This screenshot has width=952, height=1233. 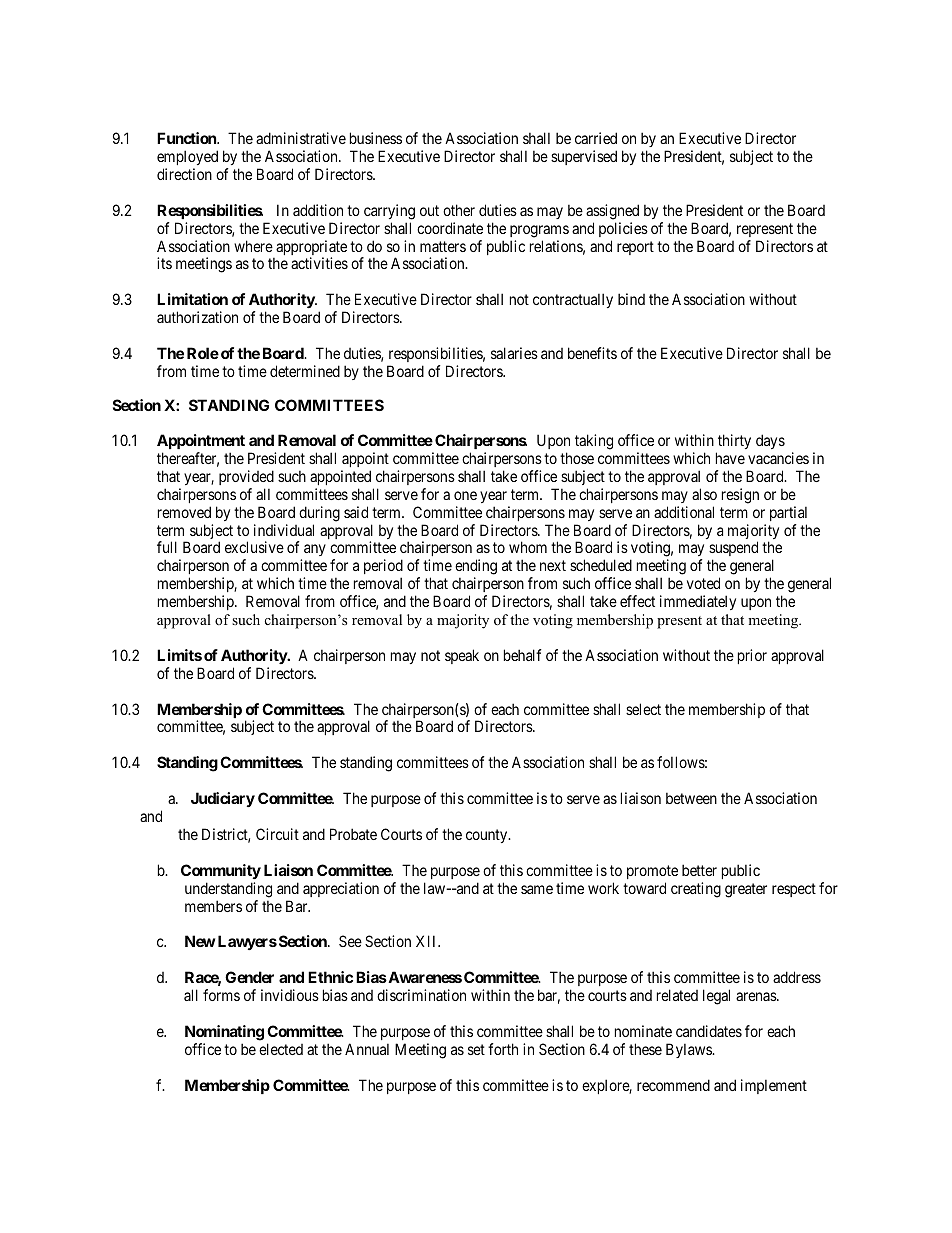 I want to click on Nominating, so click(x=224, y=1033).
